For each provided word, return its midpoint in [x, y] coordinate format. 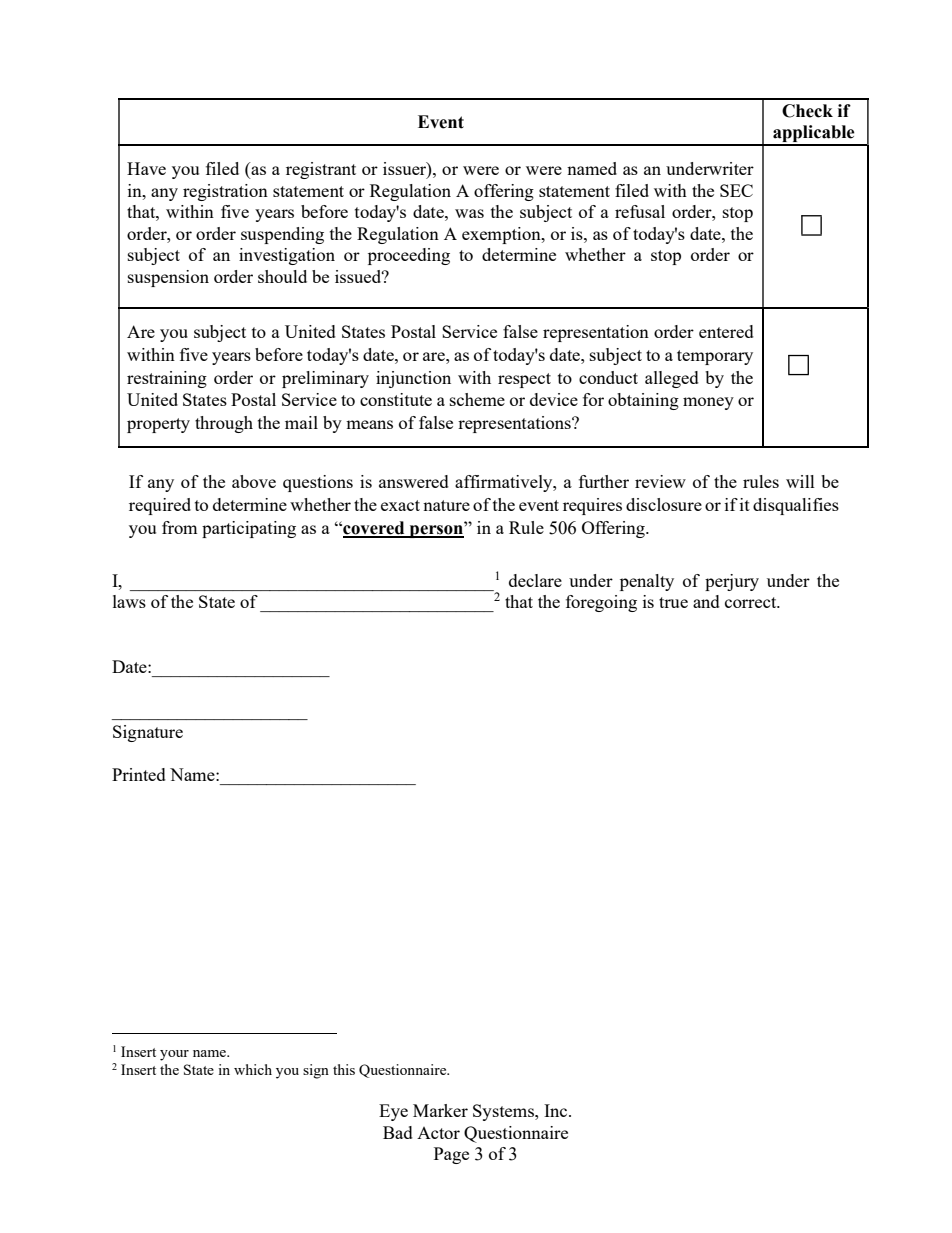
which [253, 1069]
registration [225, 192]
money [708, 403]
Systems [504, 1112]
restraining [167, 379]
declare [535, 580]
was [469, 213]
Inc [555, 1110]
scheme [477, 399]
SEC [736, 190]
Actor [438, 1133]
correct [752, 602]
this [344, 1069]
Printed [139, 774]
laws [129, 601]
